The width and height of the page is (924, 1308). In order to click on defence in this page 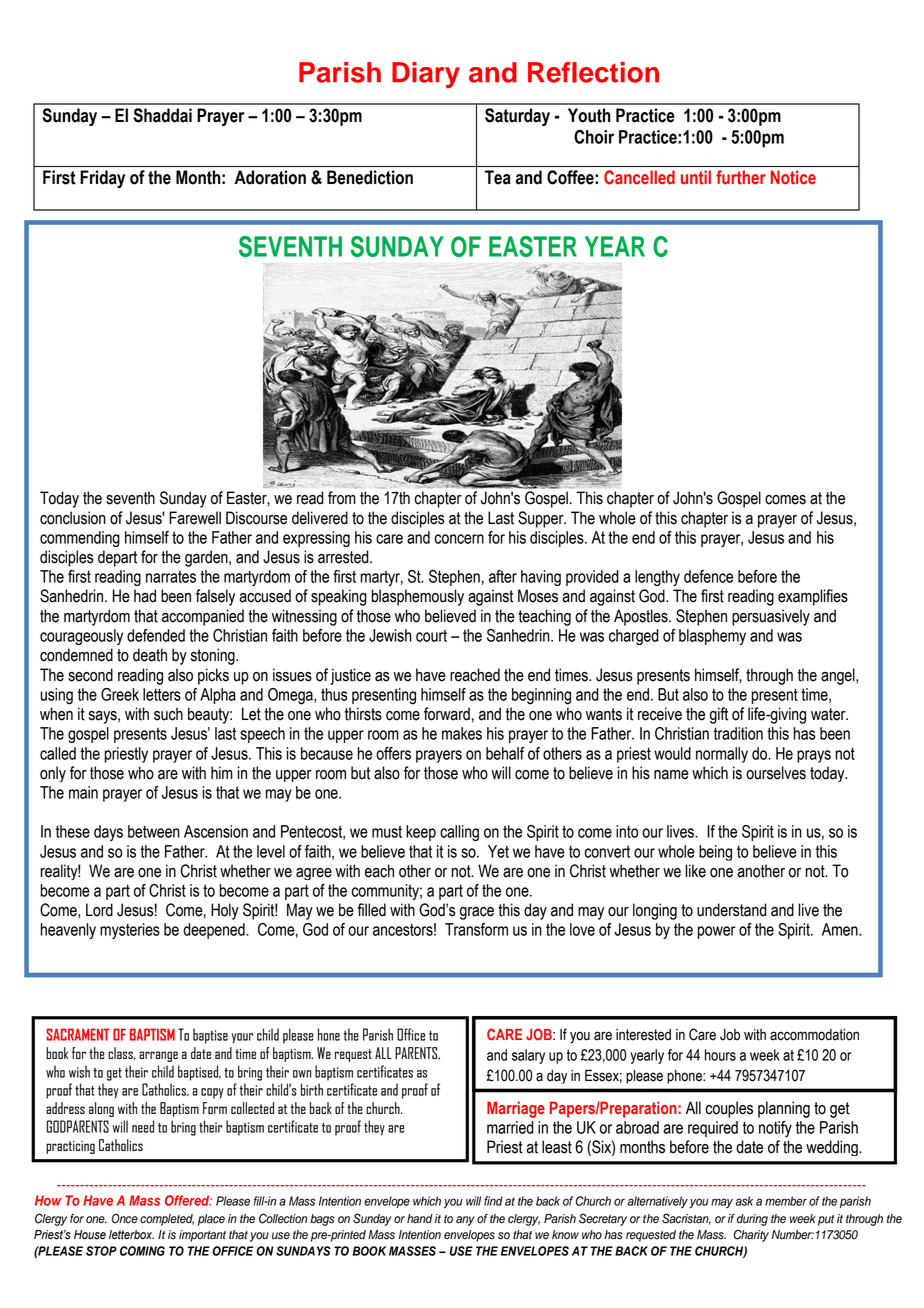, I will do `click(708, 576)`.
